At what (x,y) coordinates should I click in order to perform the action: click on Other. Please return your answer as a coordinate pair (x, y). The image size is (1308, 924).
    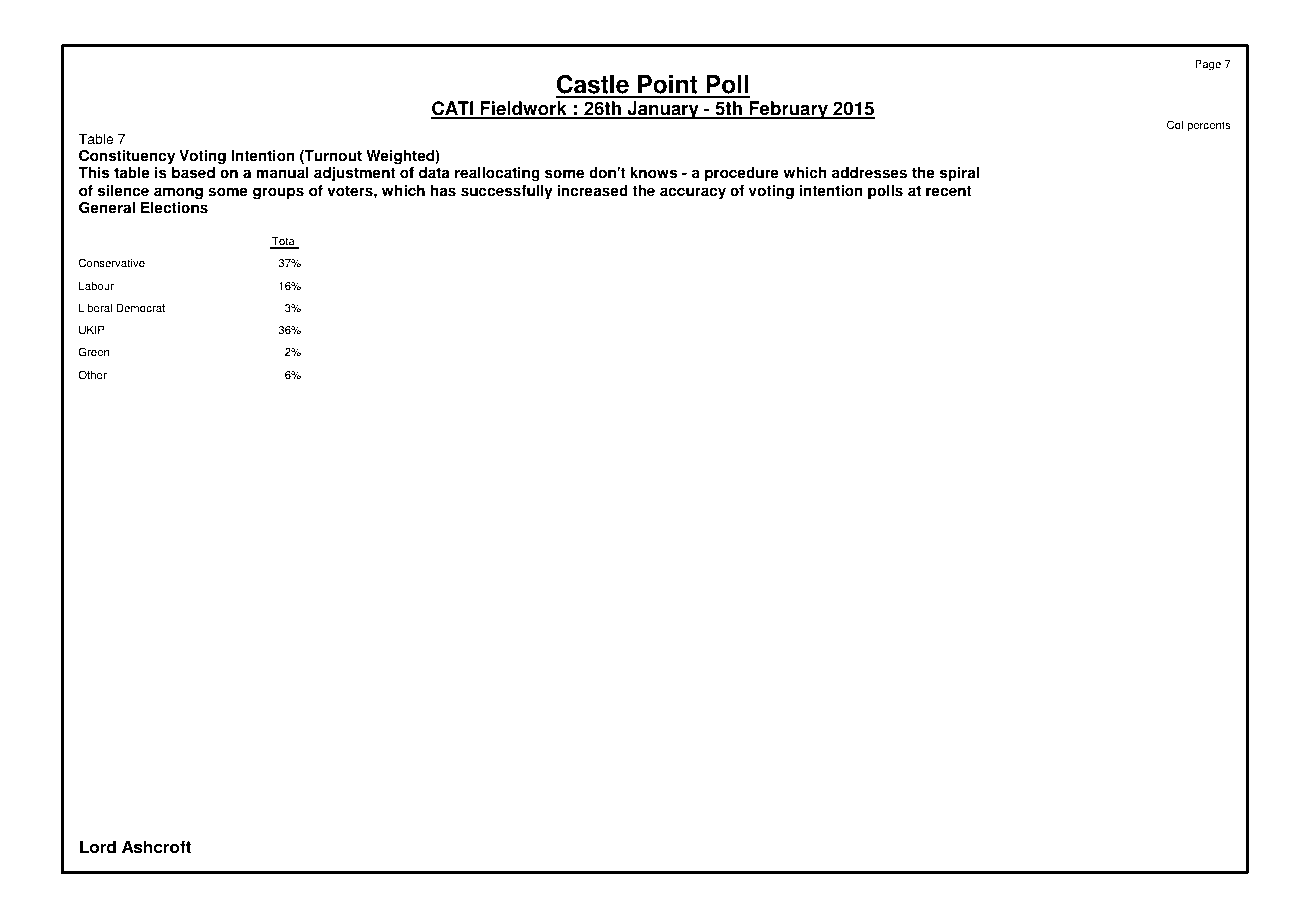
    Looking at the image, I should click on (92, 375).
